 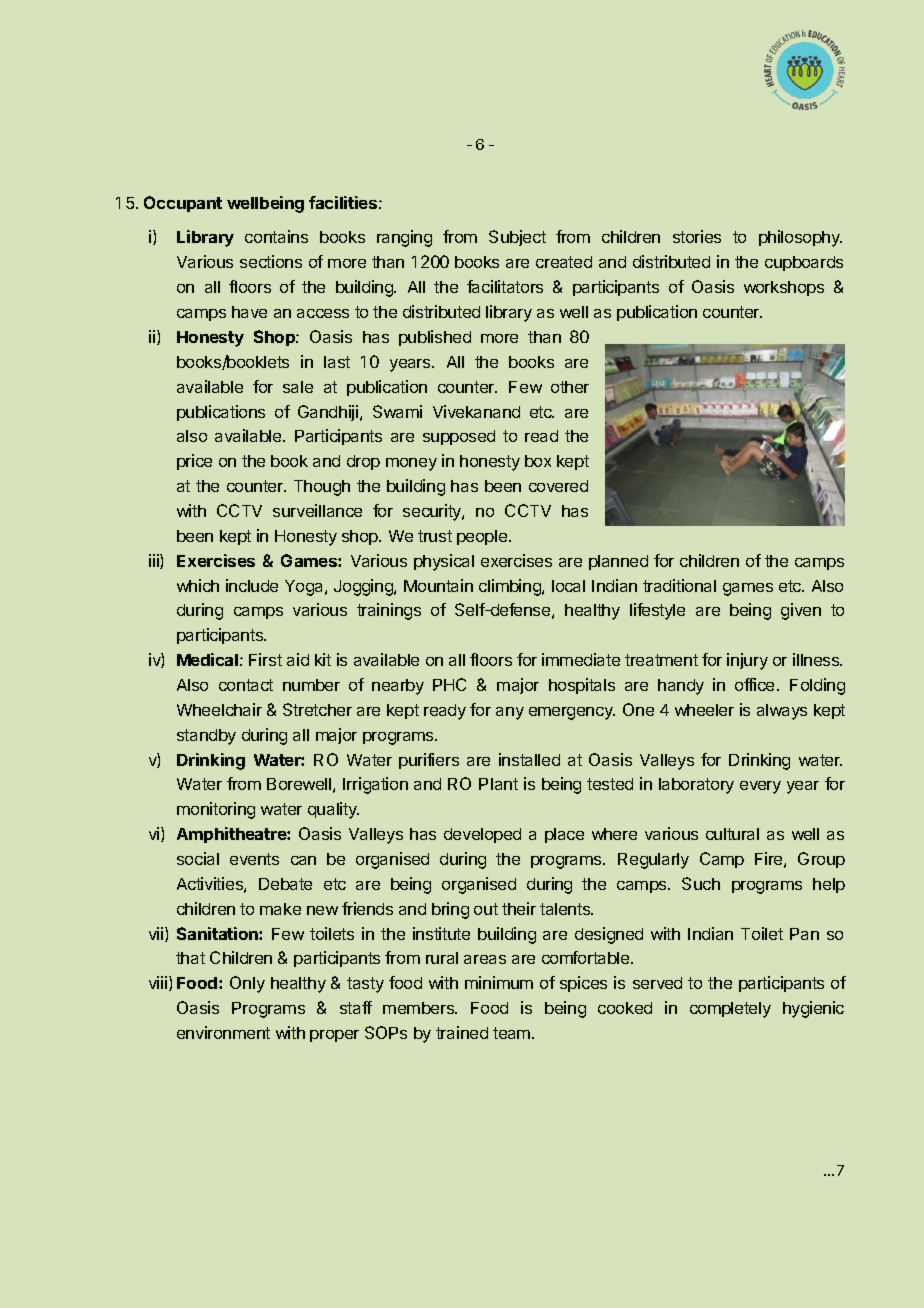 I want to click on team, so click(x=513, y=1033).
